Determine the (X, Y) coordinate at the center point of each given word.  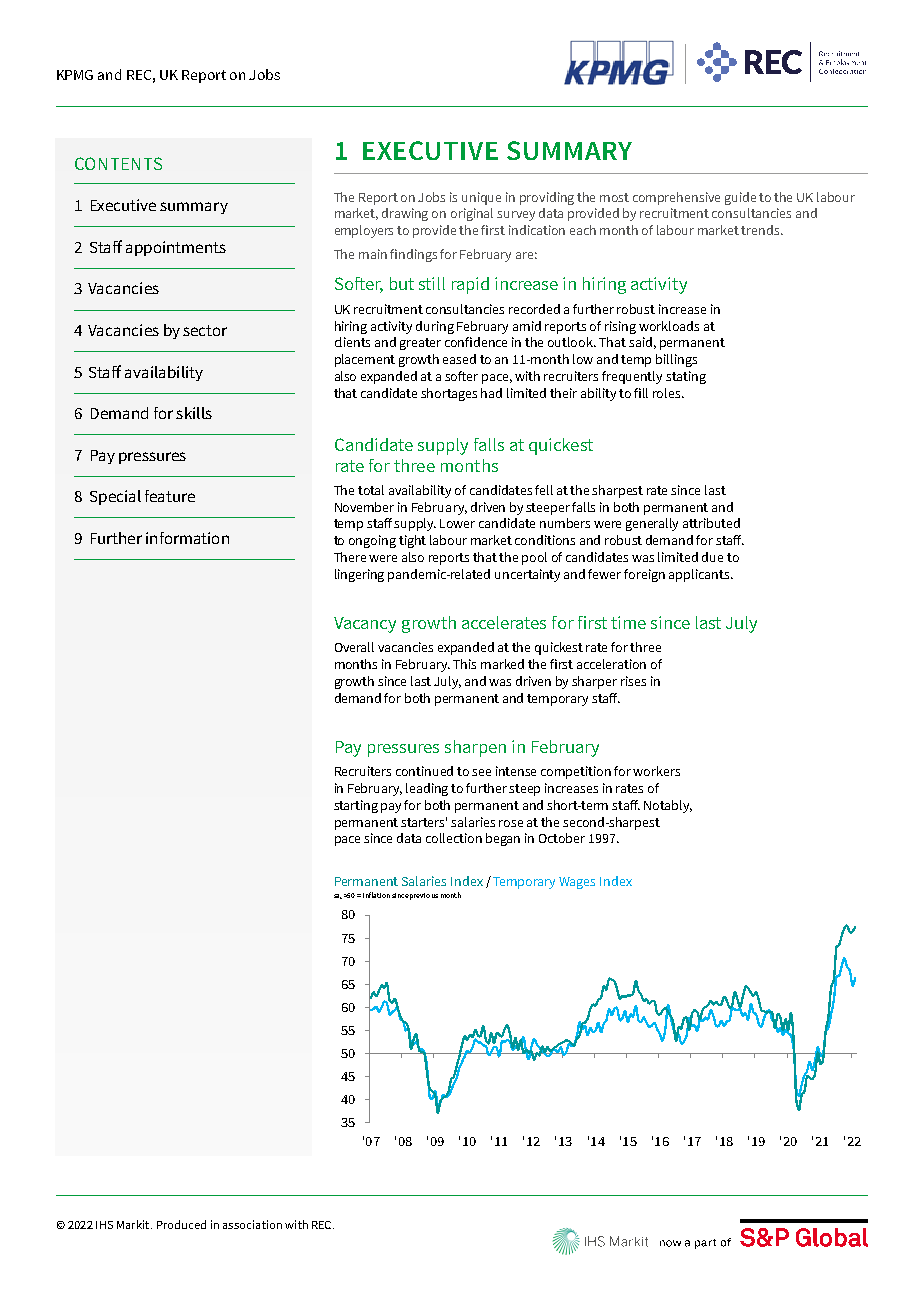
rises (633, 681)
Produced (181, 1224)
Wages (577, 883)
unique (481, 198)
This (464, 664)
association (252, 1224)
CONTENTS (118, 163)
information (187, 538)
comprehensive (676, 198)
